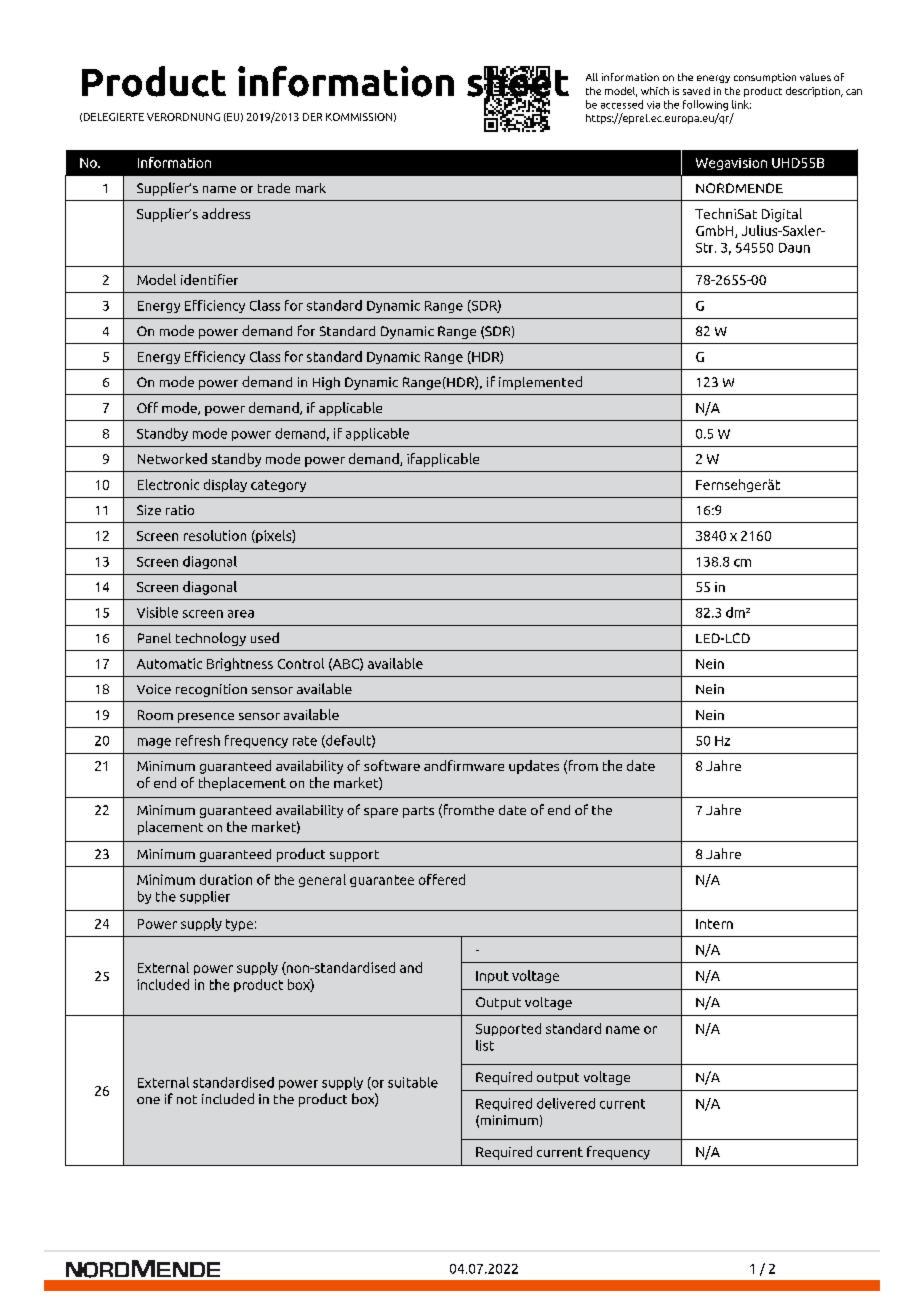 The height and width of the image is (1308, 924). What do you see at coordinates (392, 765) in the image?
I see `software` at bounding box center [392, 765].
